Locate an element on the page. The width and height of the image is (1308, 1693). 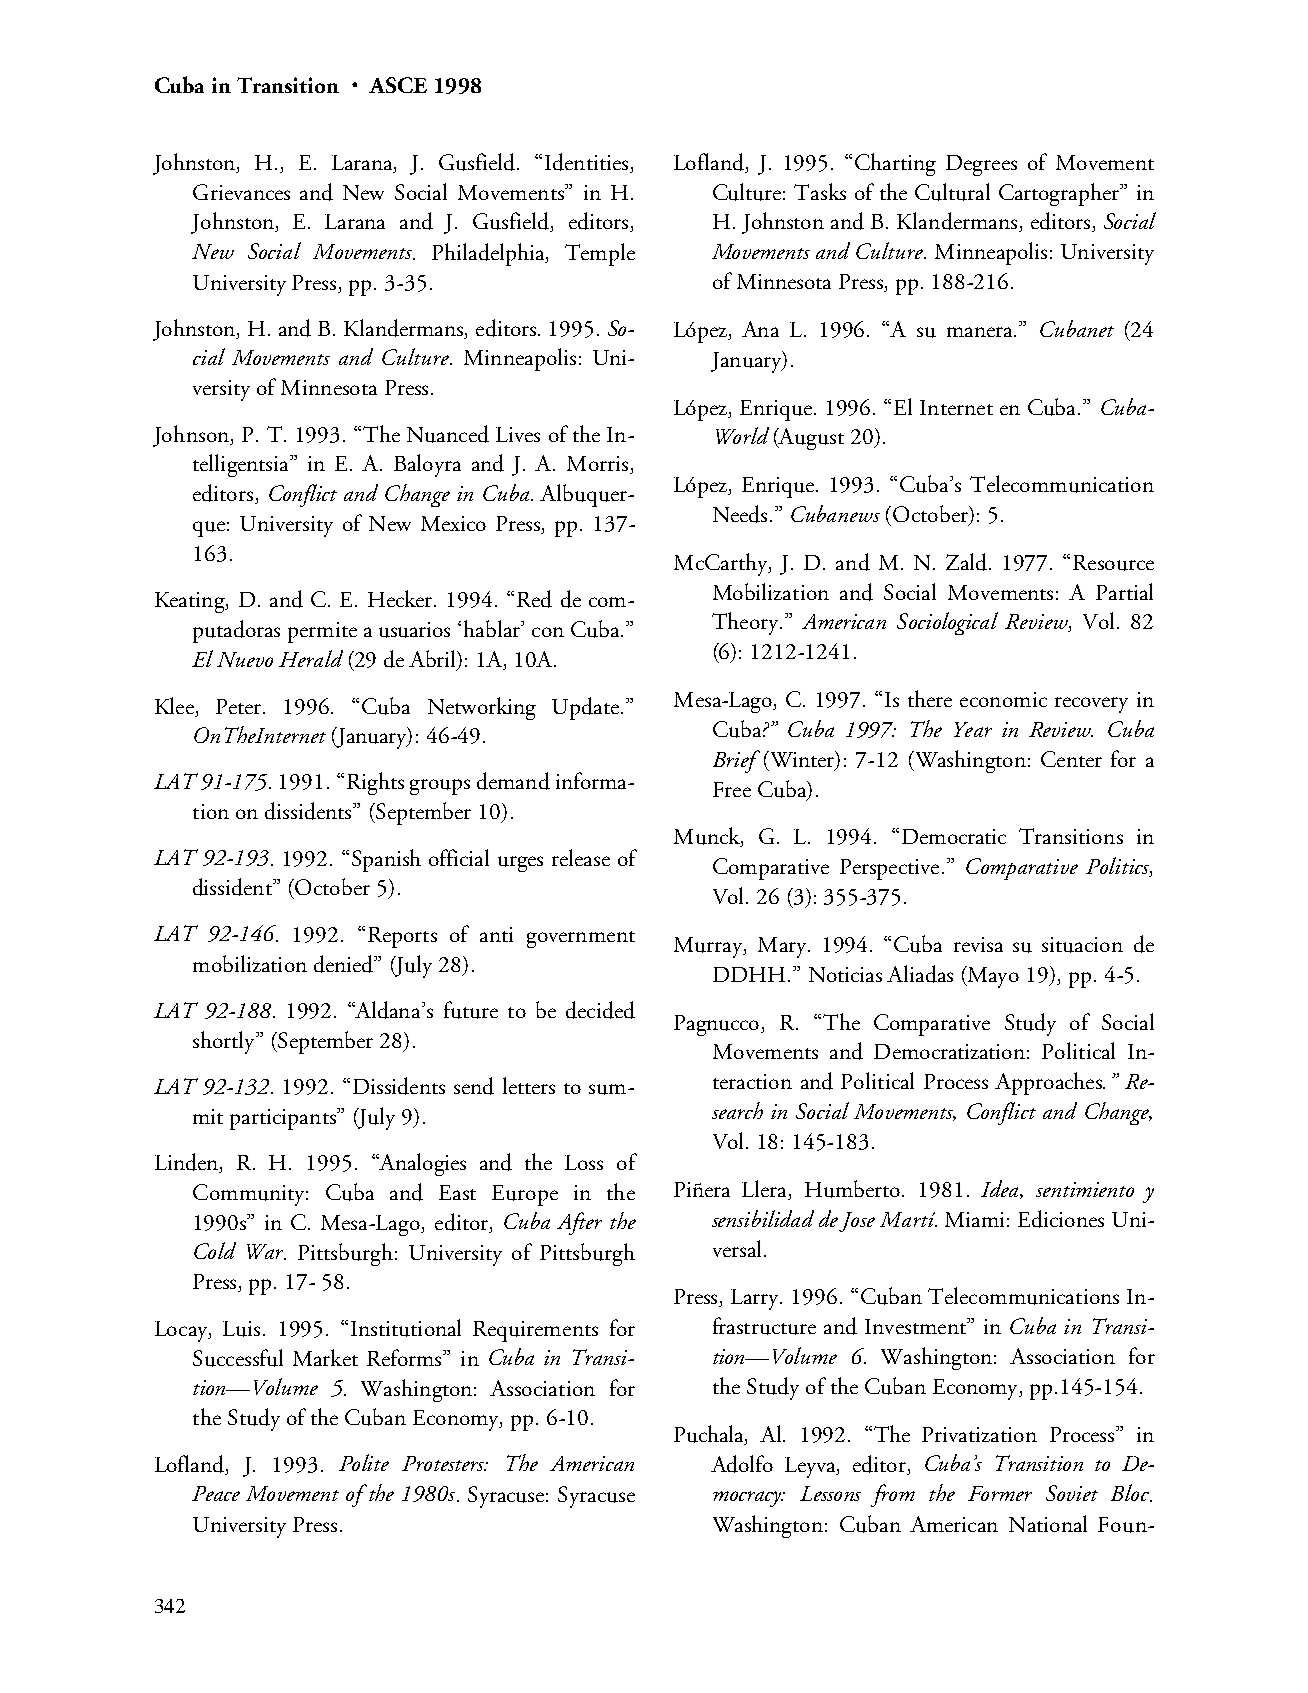
Cartographer is located at coordinates (1060, 194).
